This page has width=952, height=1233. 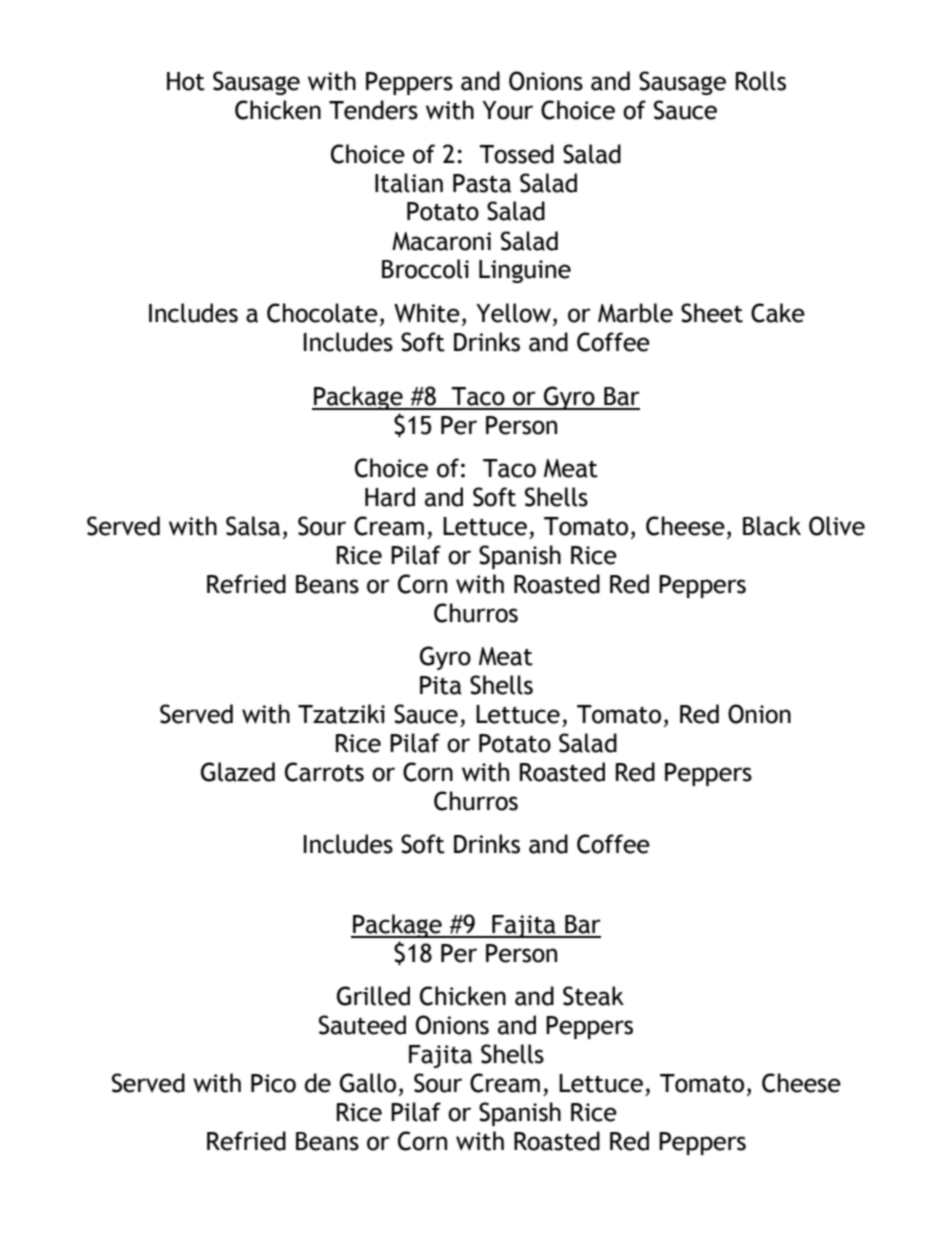 I want to click on Rolls, so click(x=761, y=81).
